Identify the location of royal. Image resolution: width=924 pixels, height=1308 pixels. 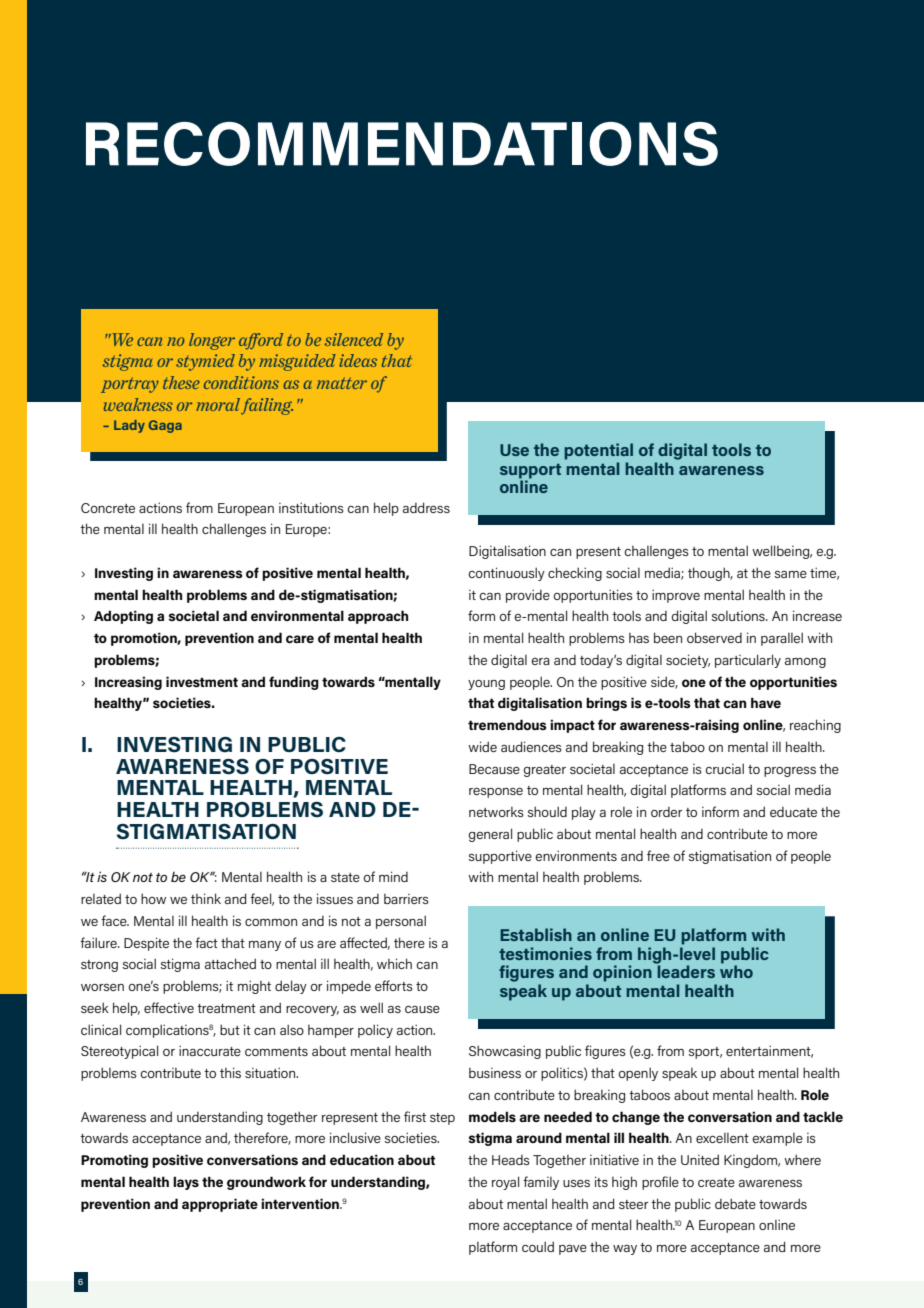
(505, 1183).
